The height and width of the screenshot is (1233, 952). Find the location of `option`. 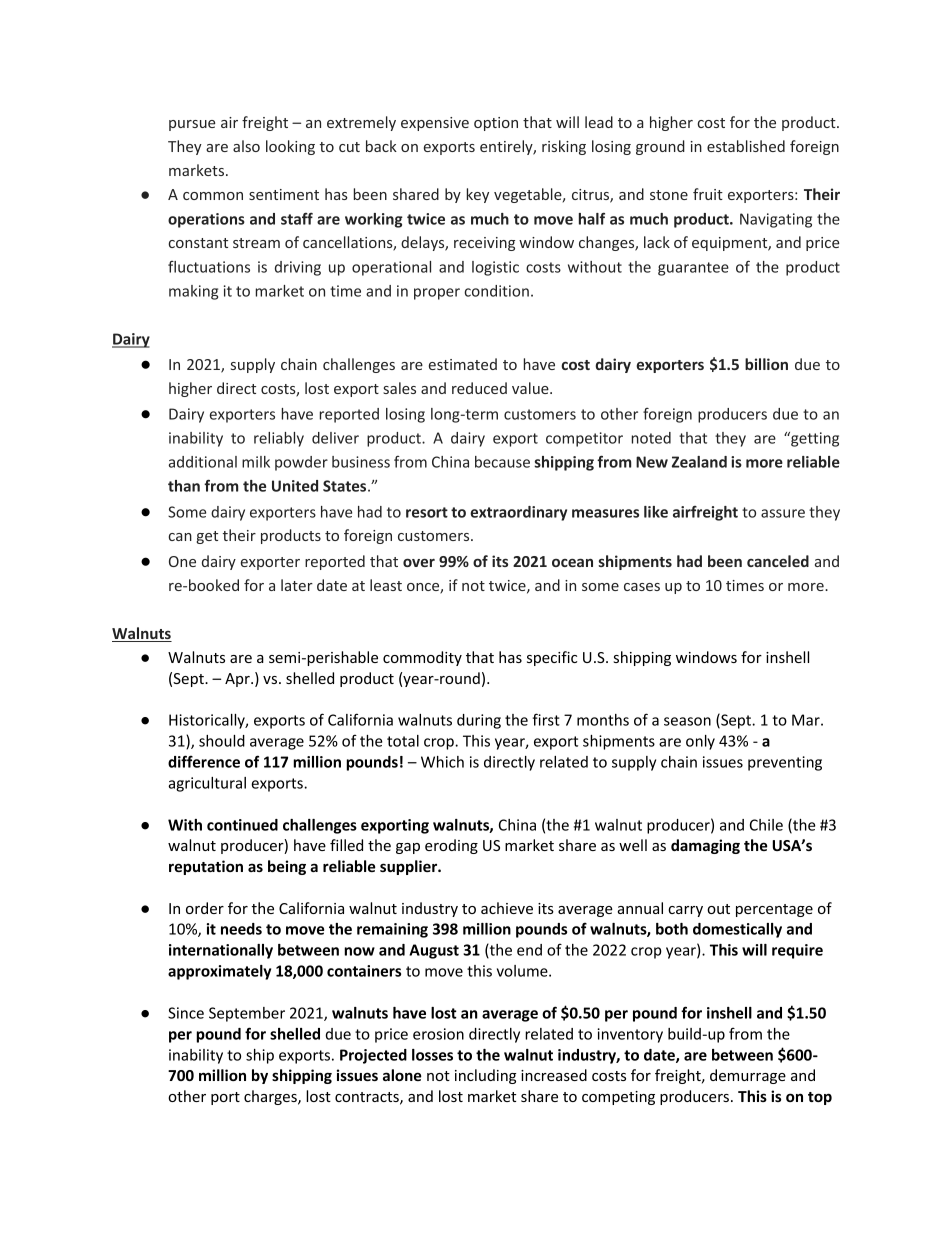

option is located at coordinates (496, 124).
